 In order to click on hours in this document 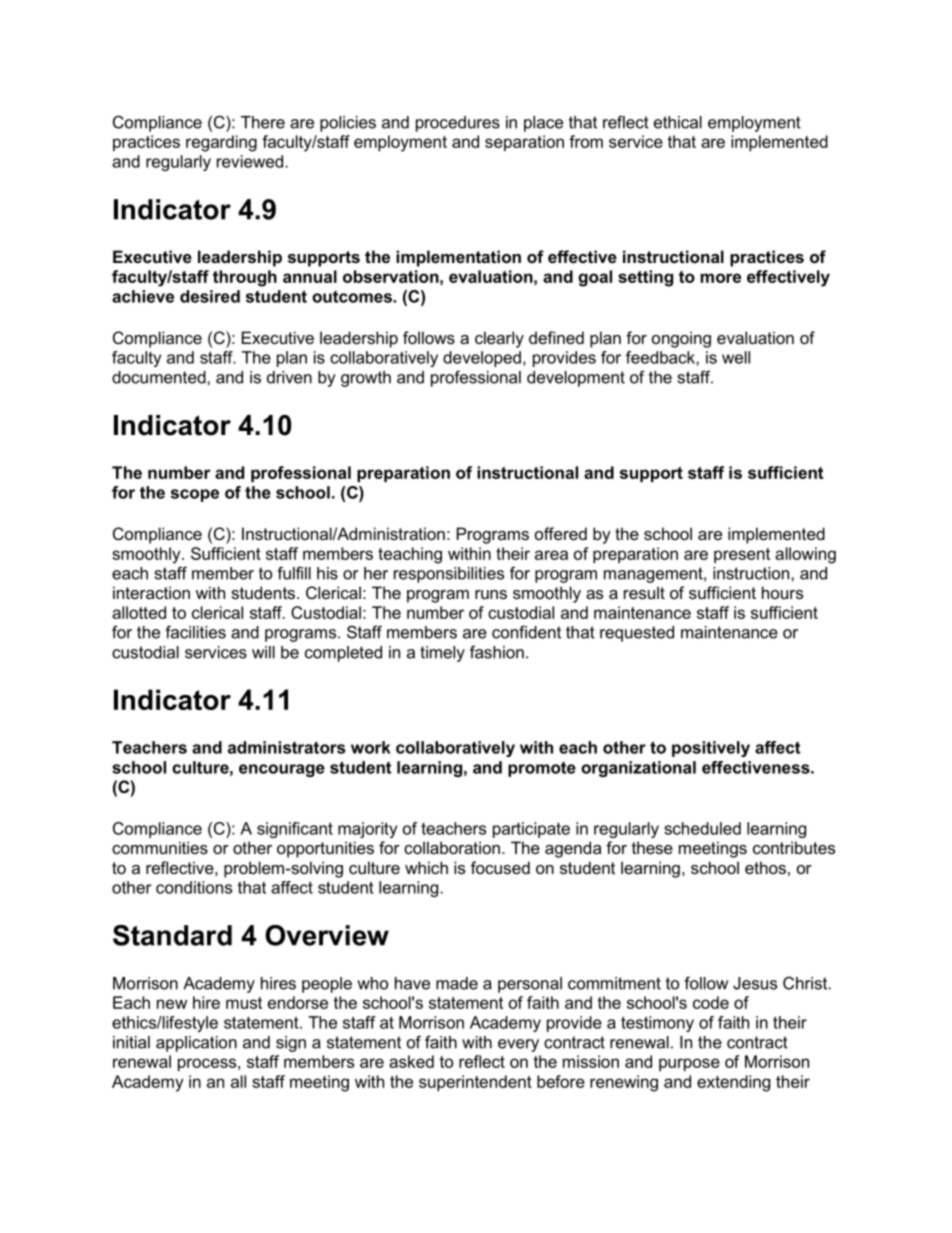, I will do `click(782, 592)`.
